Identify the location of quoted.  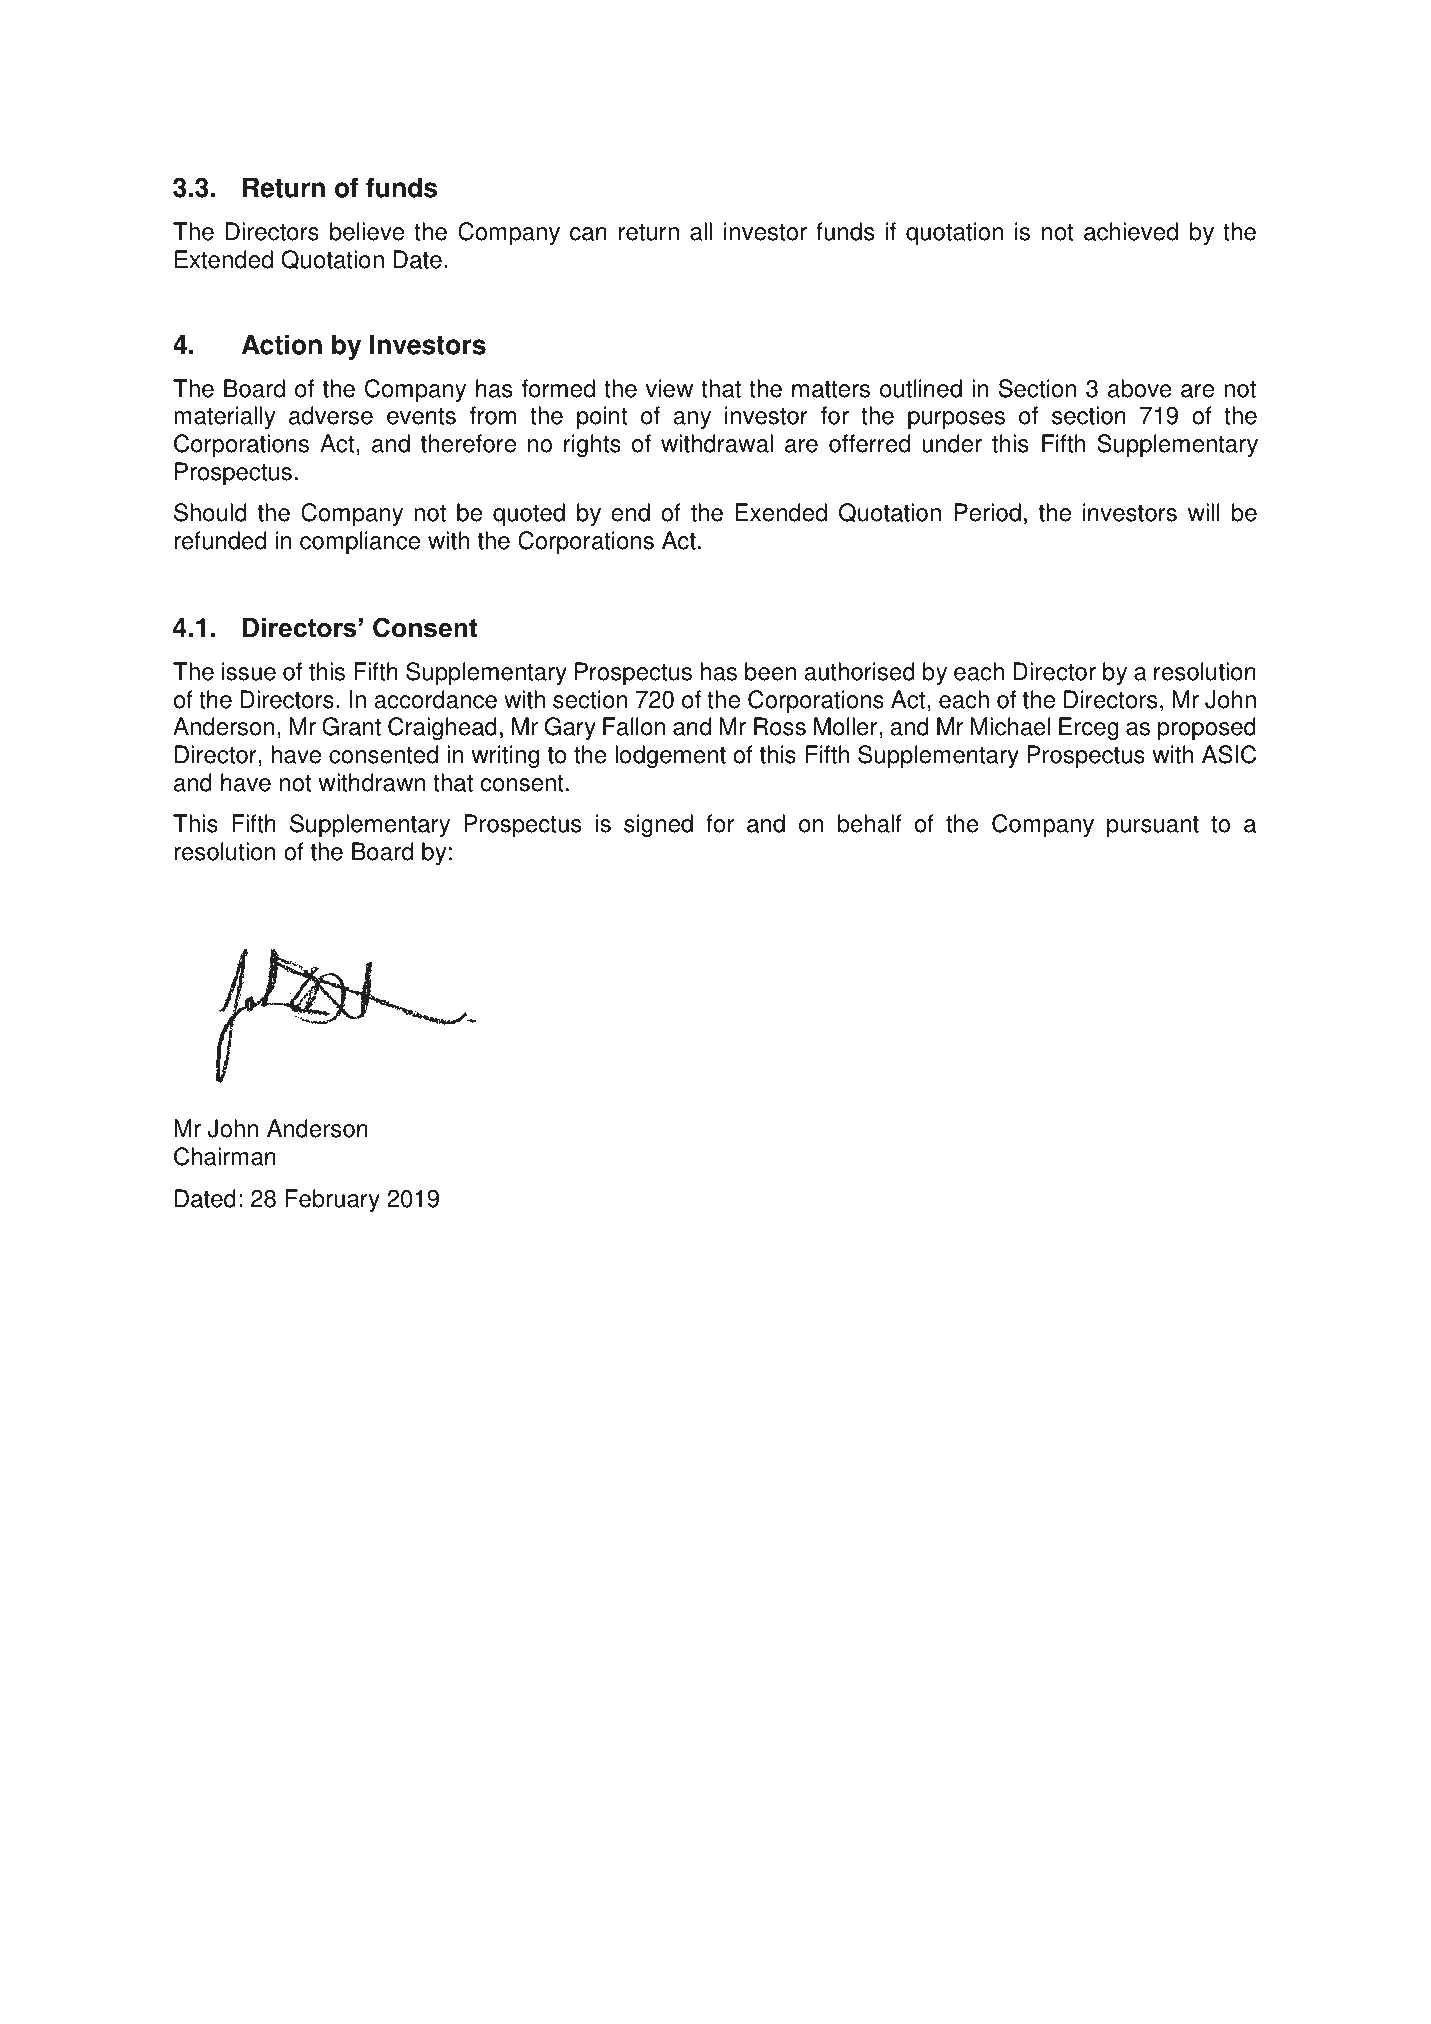
(529, 515).
